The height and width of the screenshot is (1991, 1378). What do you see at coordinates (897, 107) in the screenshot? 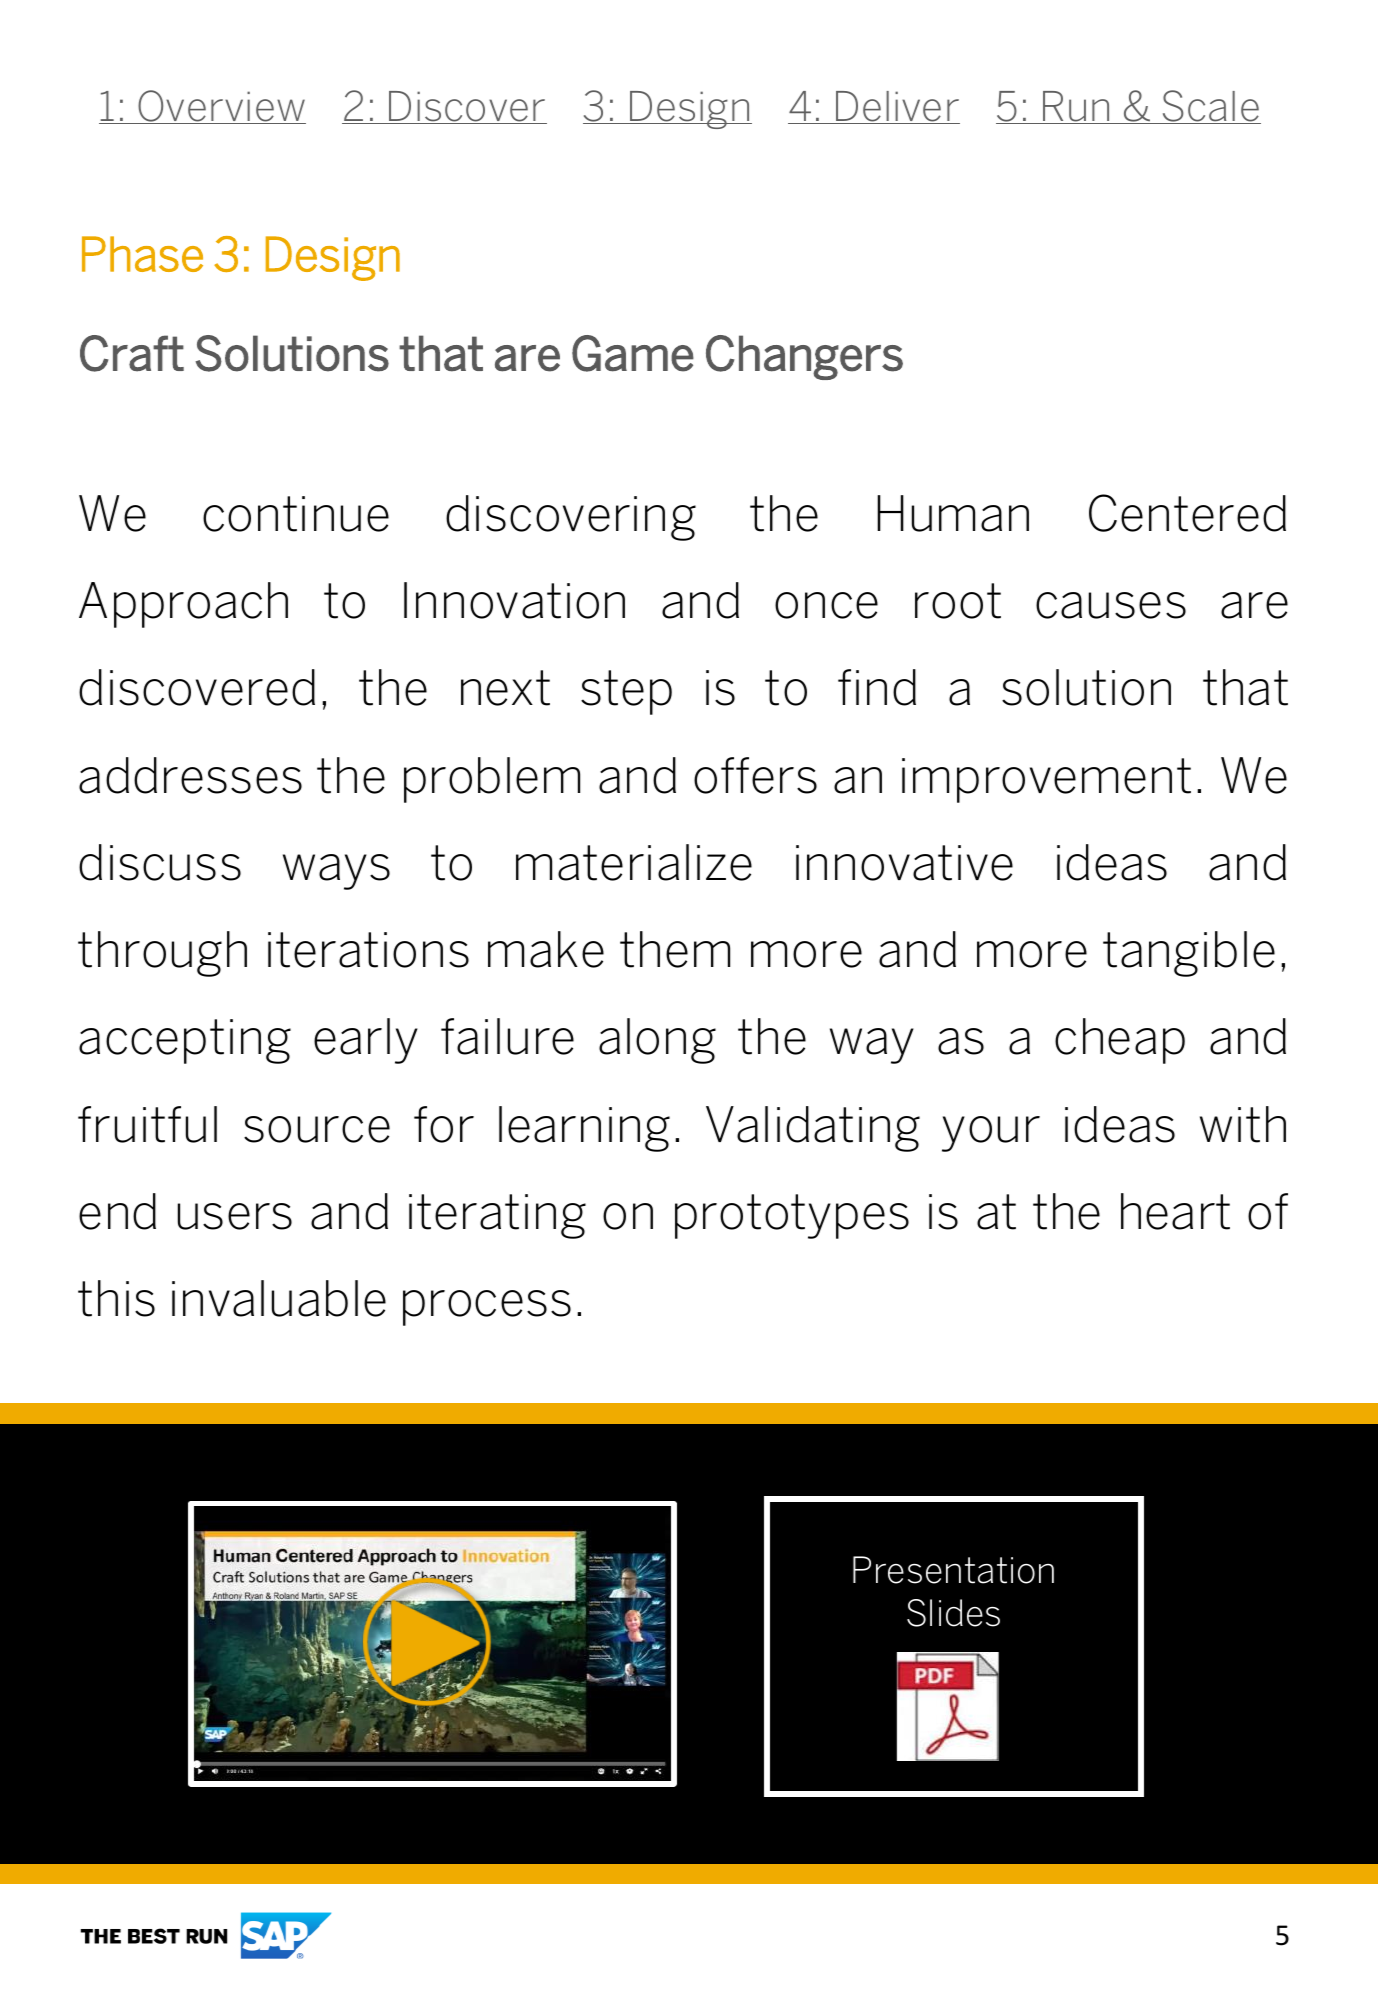
I see `Deliver` at bounding box center [897, 107].
